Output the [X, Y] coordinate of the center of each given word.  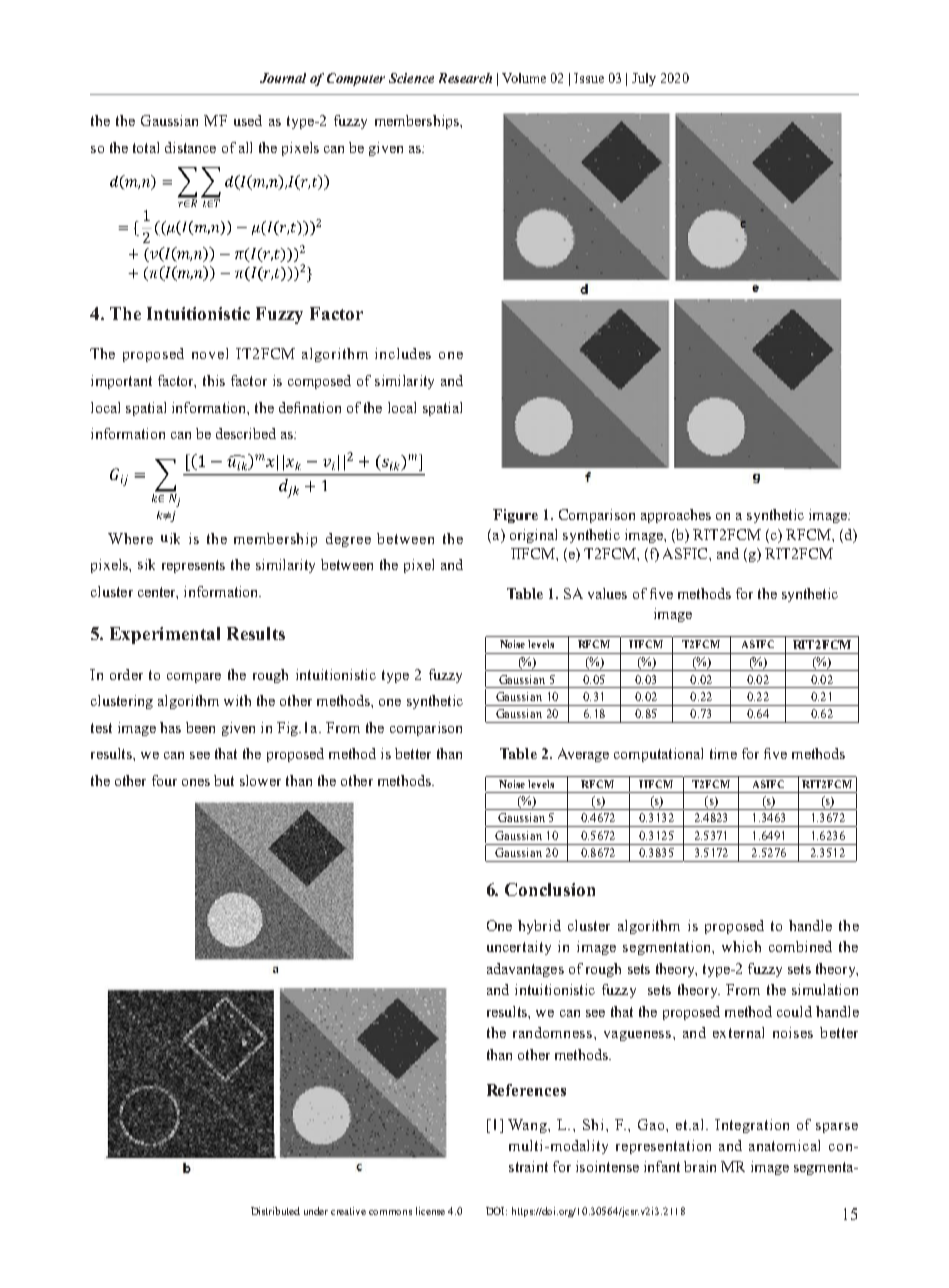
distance [190, 147]
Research [465, 78]
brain [700, 1166]
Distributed [275, 1211]
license [430, 1211]
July [644, 79]
